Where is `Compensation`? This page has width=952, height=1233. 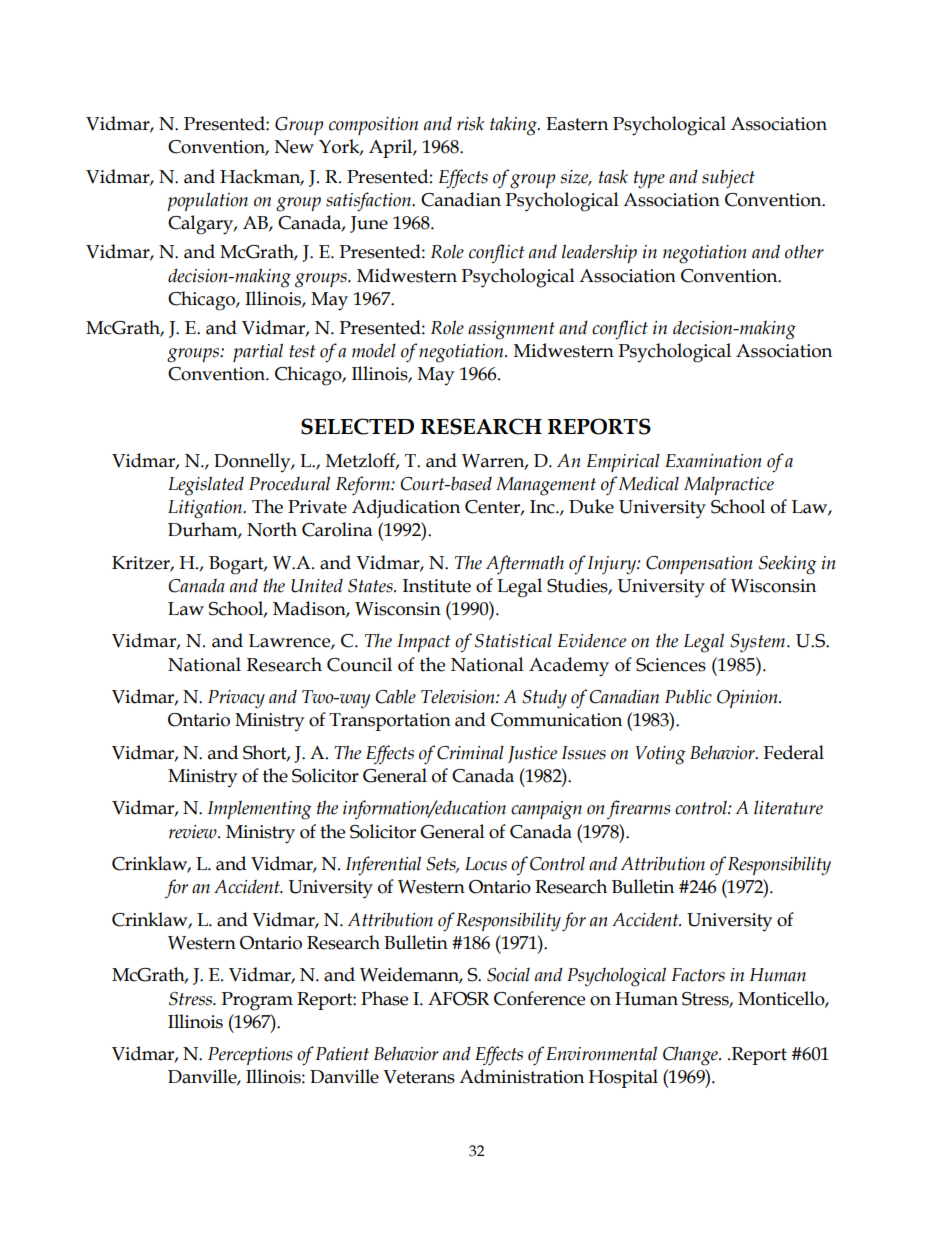 Compensation is located at coordinates (699, 565).
